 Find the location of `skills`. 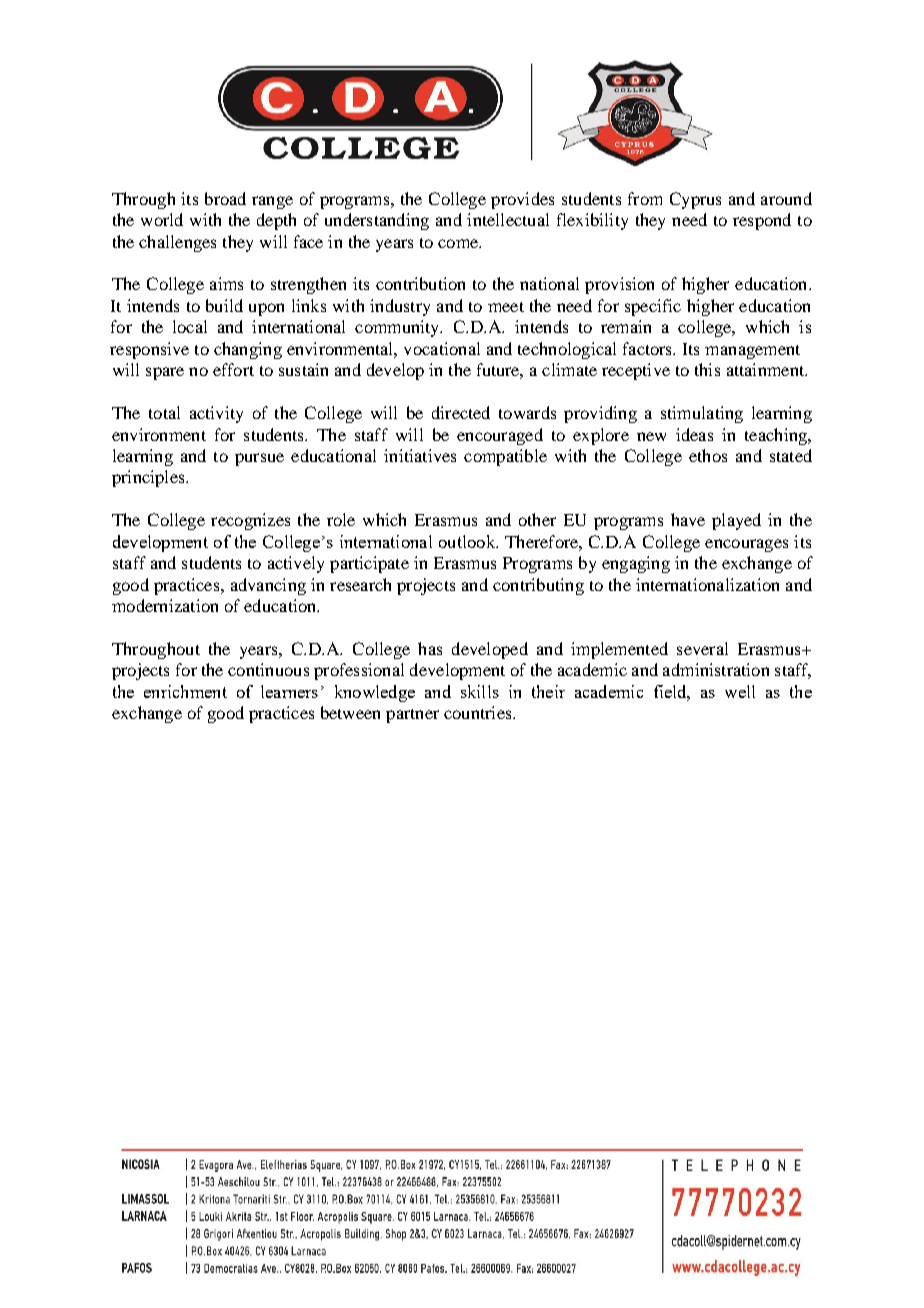

skills is located at coordinates (480, 691).
